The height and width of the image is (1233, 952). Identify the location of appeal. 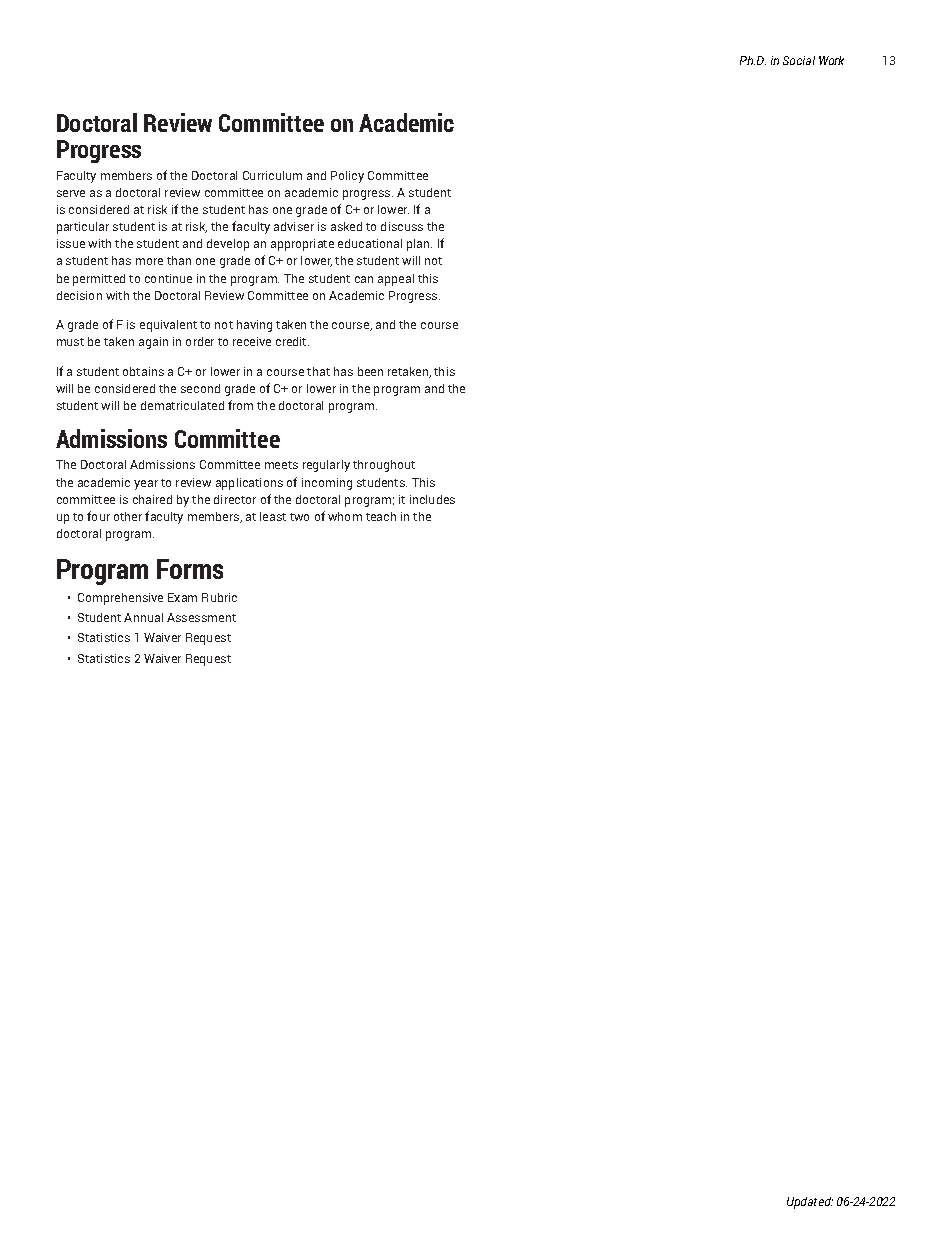
(396, 280).
